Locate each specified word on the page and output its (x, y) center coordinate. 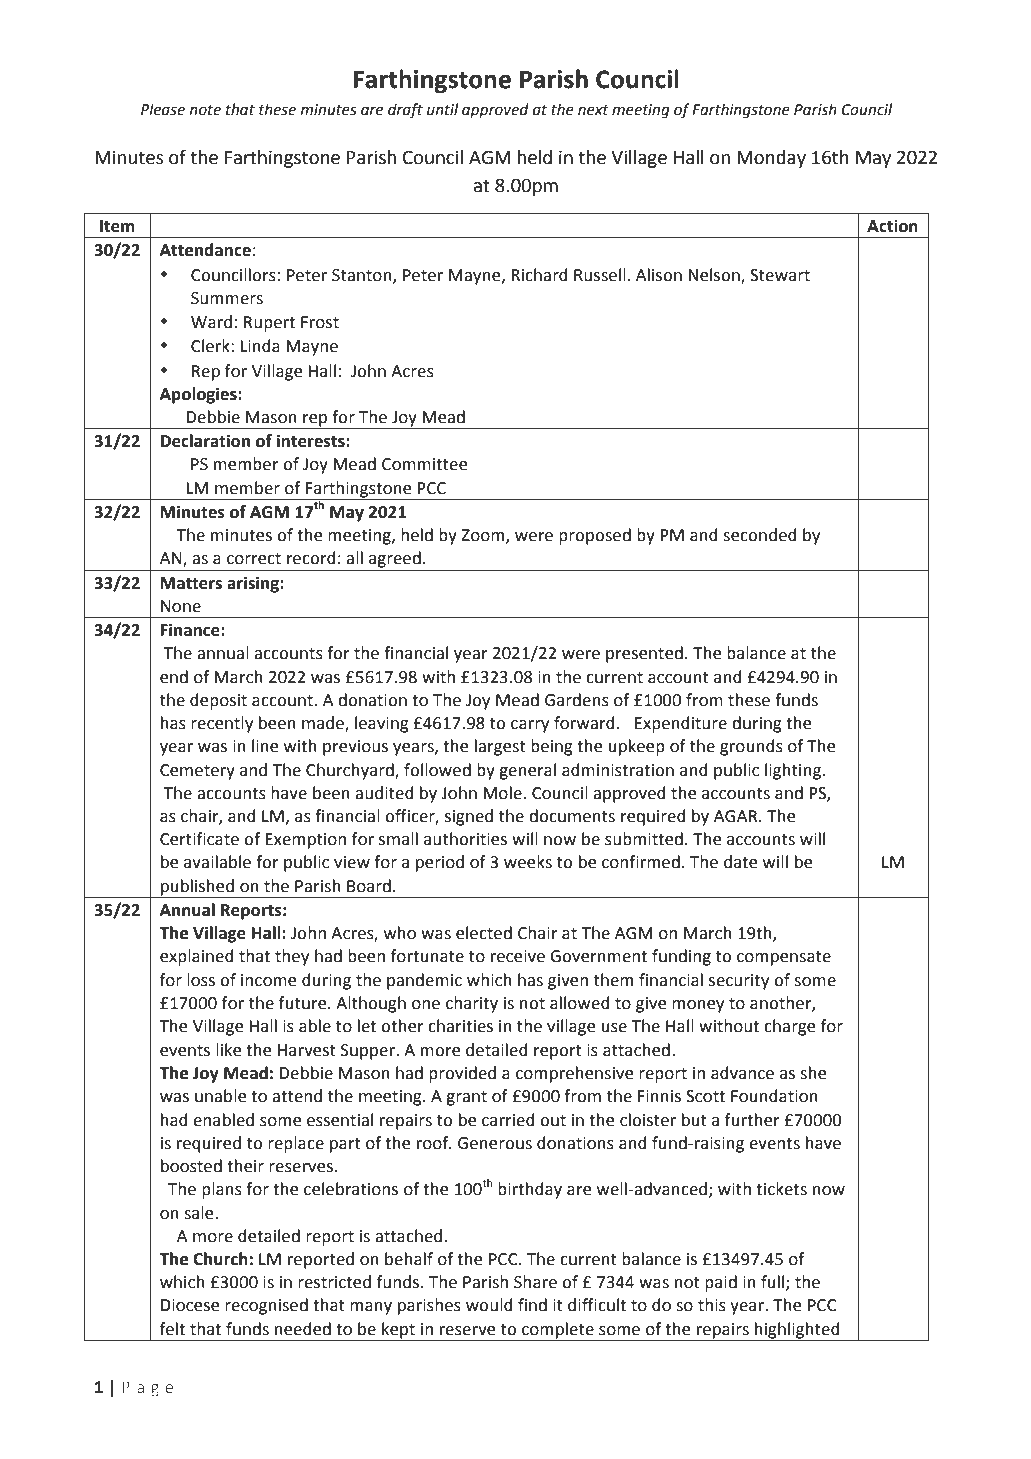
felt (172, 1329)
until (442, 109)
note (205, 110)
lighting (793, 771)
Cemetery (197, 772)
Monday (771, 159)
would (489, 1305)
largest (500, 747)
